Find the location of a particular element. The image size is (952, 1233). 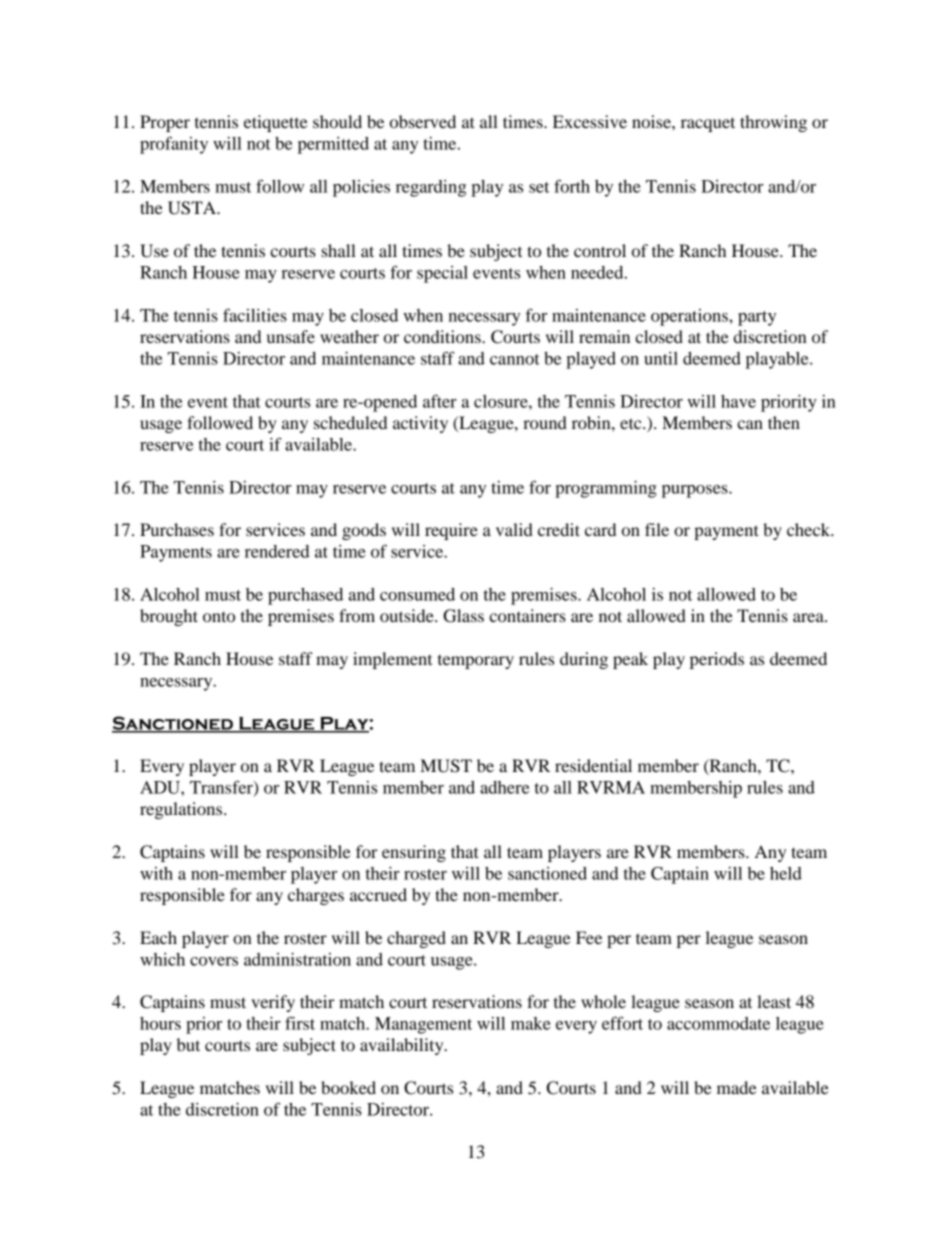

but is located at coordinates (188, 1044).
